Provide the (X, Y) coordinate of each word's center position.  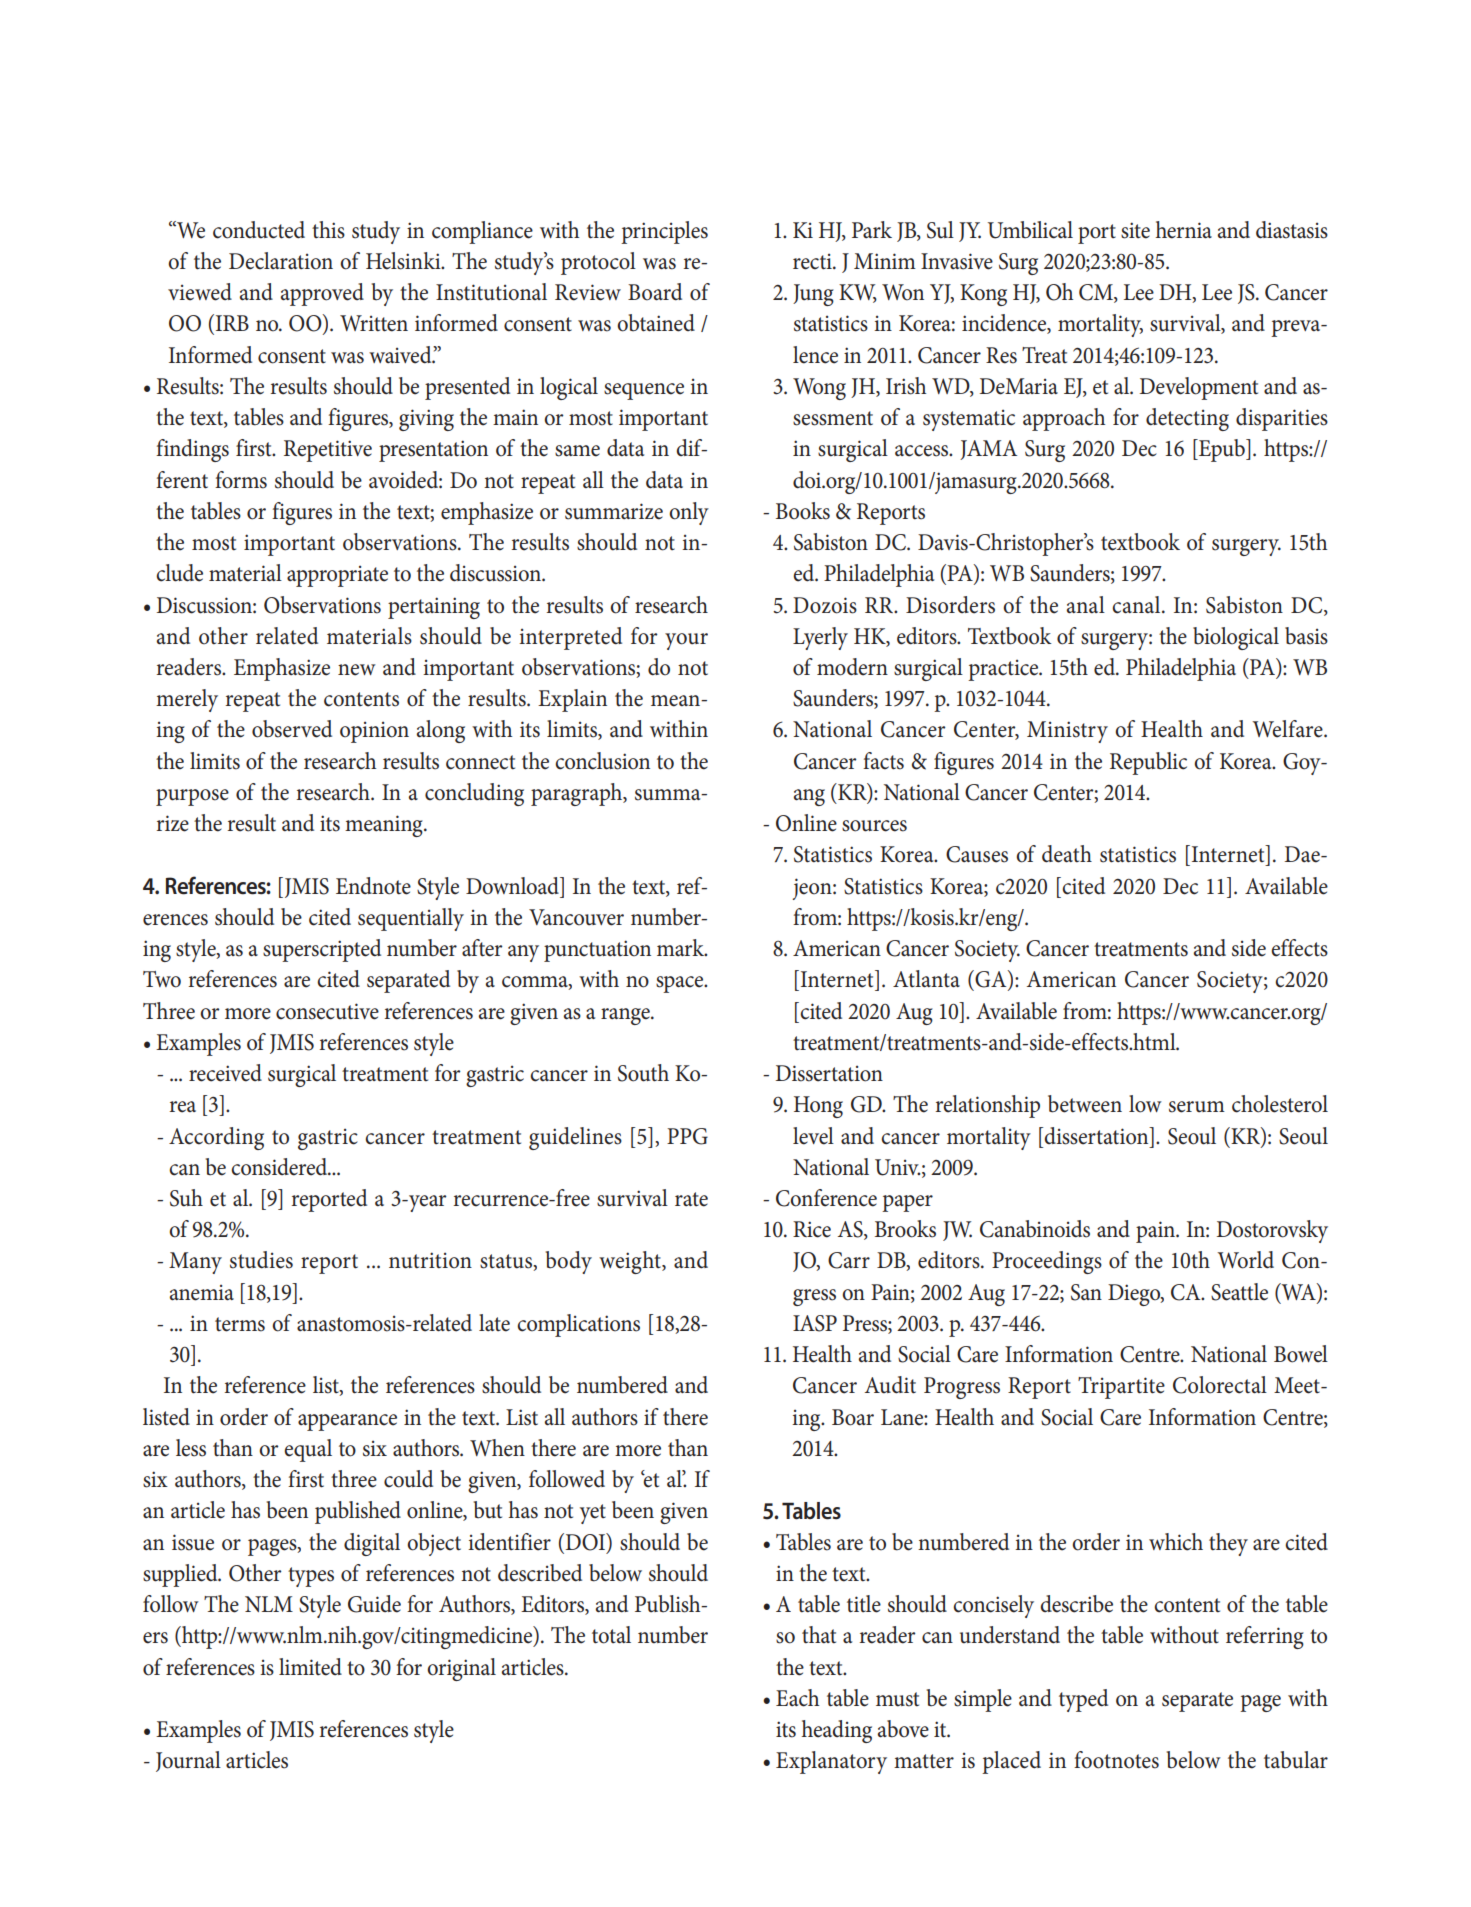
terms (240, 1324)
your (686, 641)
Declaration (281, 261)
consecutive (327, 1011)
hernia (1184, 230)
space (681, 984)
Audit (890, 1385)
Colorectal (1220, 1385)
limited (310, 1667)
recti (813, 261)
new (357, 670)
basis (1306, 636)
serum (1197, 1107)
